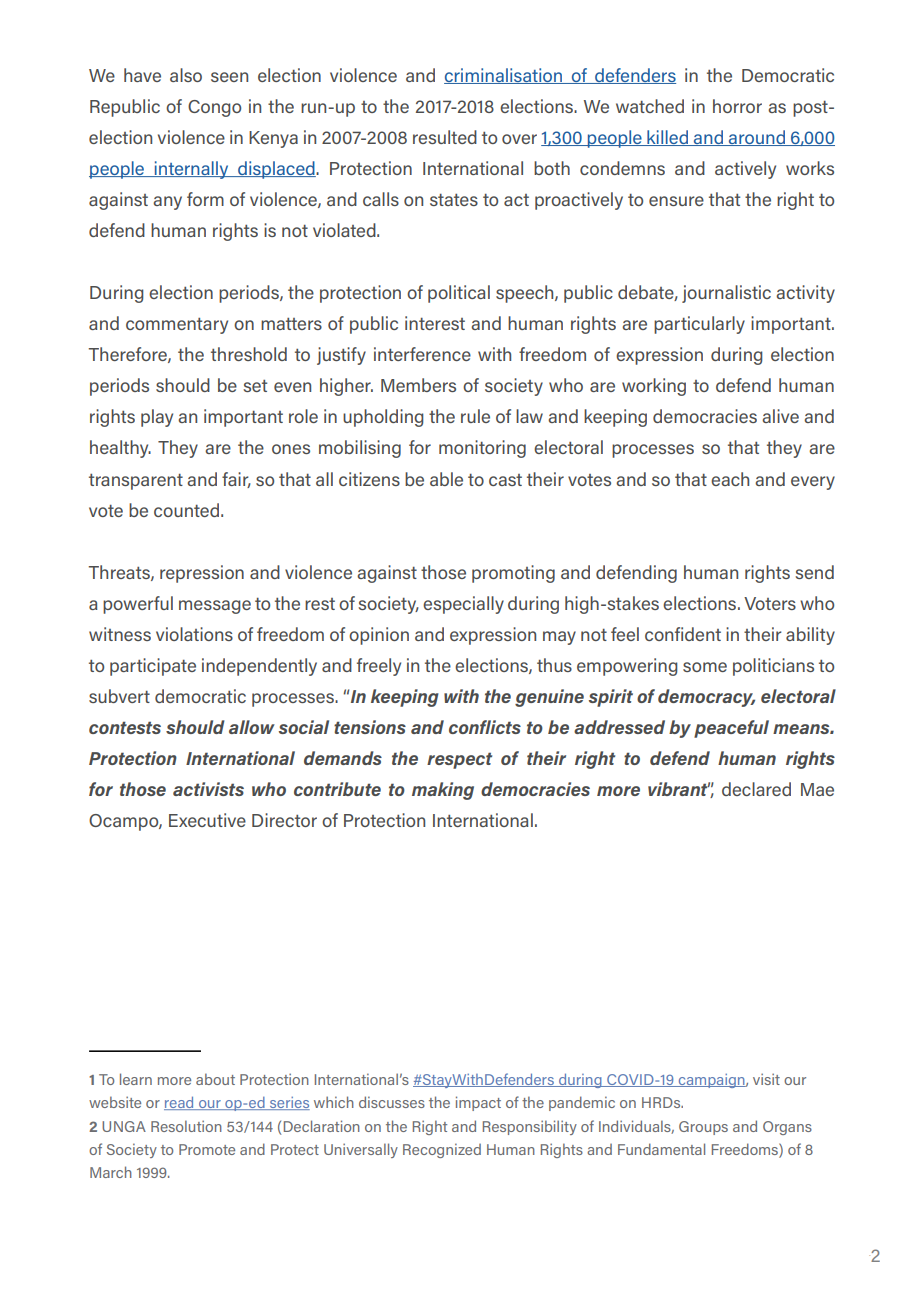 The width and height of the screenshot is (924, 1308). What do you see at coordinates (703, 1128) in the screenshot?
I see `Groups` at bounding box center [703, 1128].
